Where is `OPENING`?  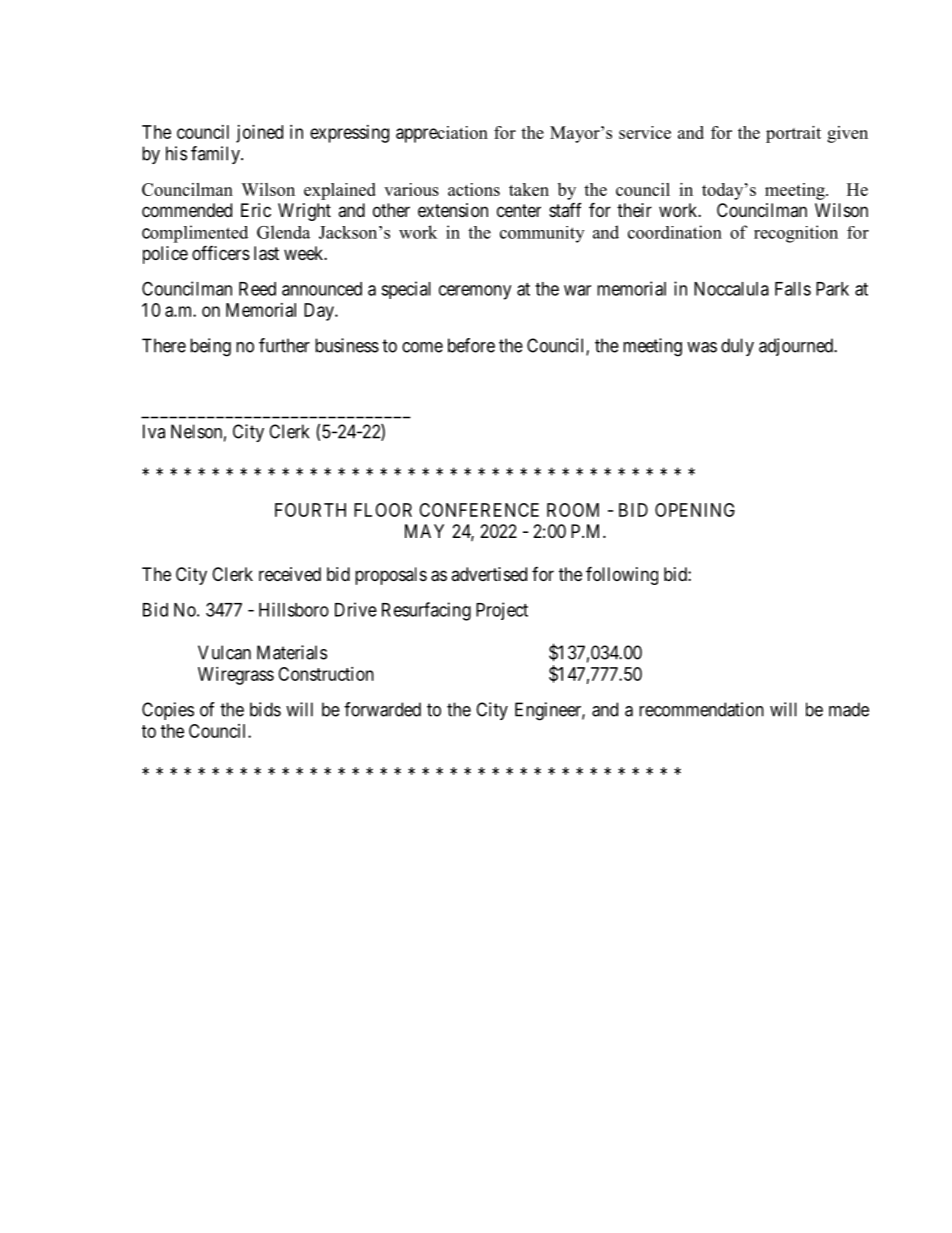 OPENING is located at coordinates (695, 510).
